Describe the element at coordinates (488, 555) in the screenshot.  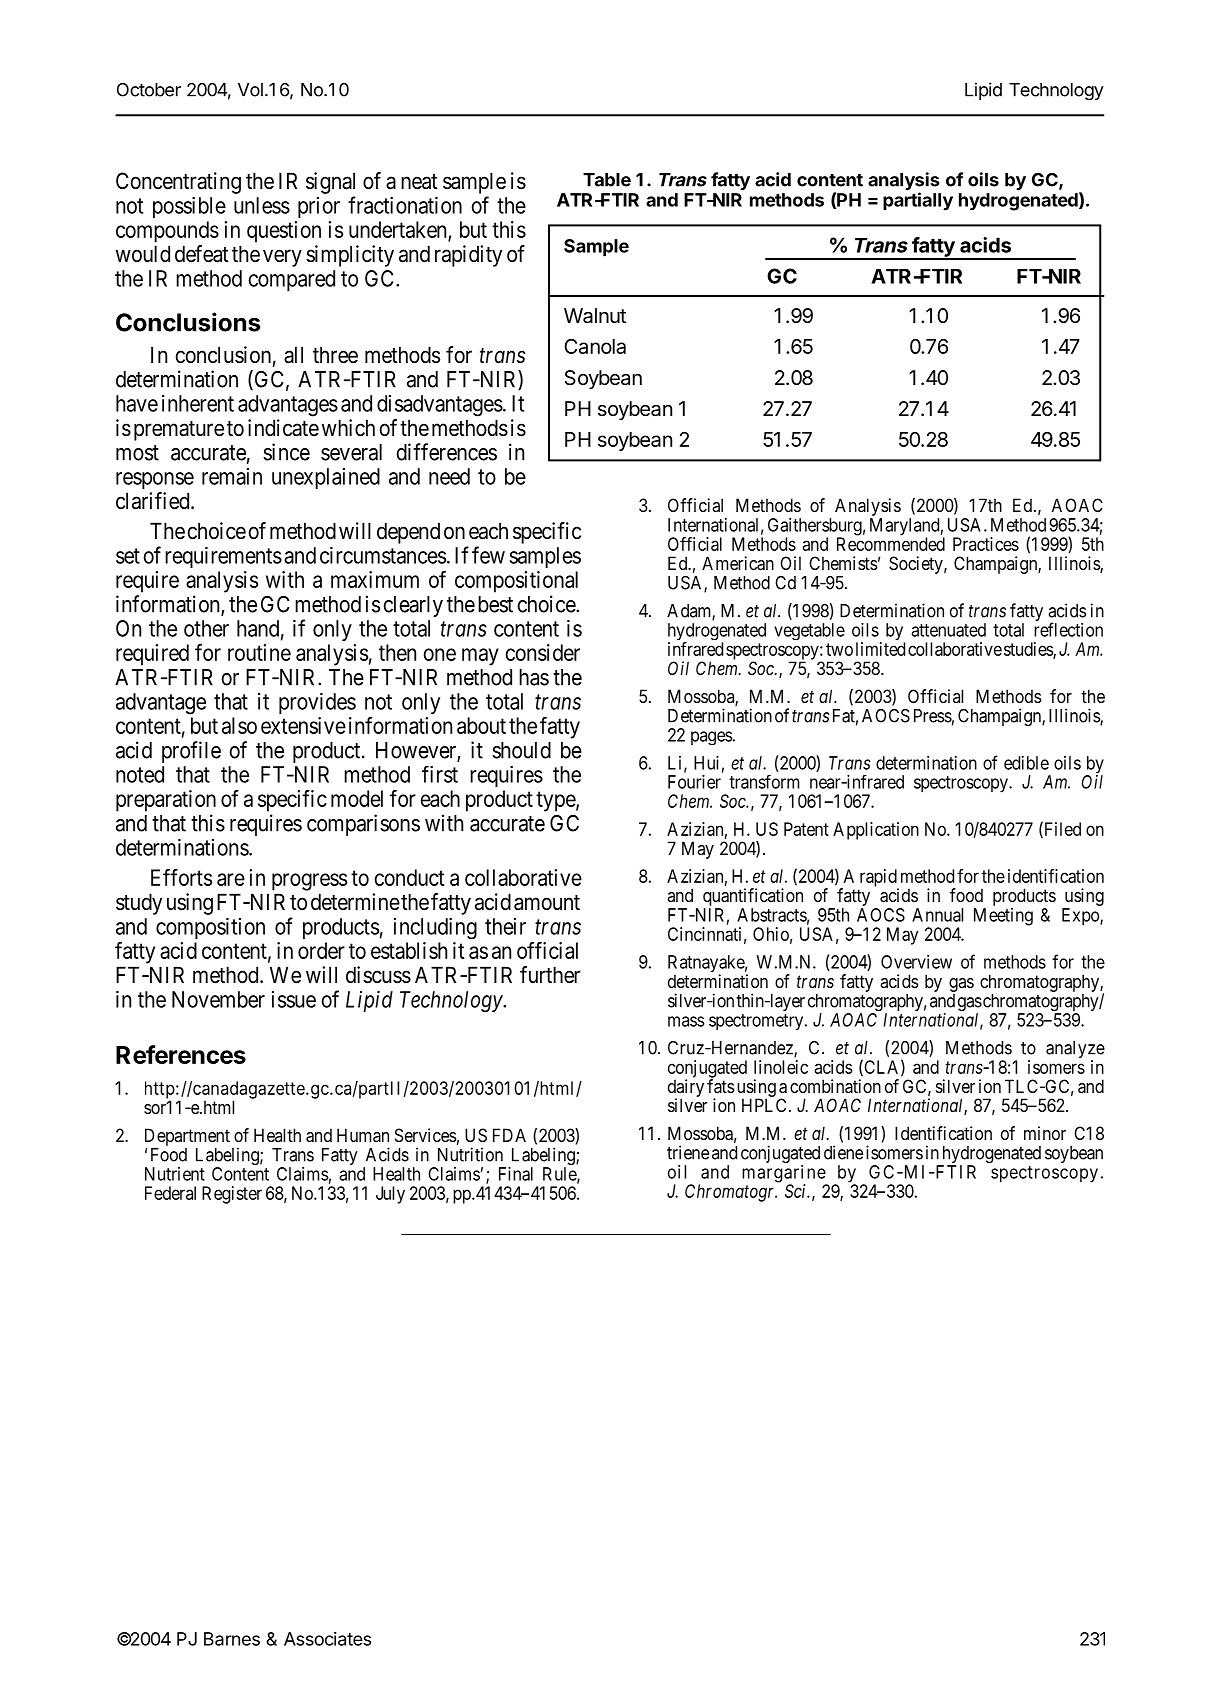
I see `few` at that location.
